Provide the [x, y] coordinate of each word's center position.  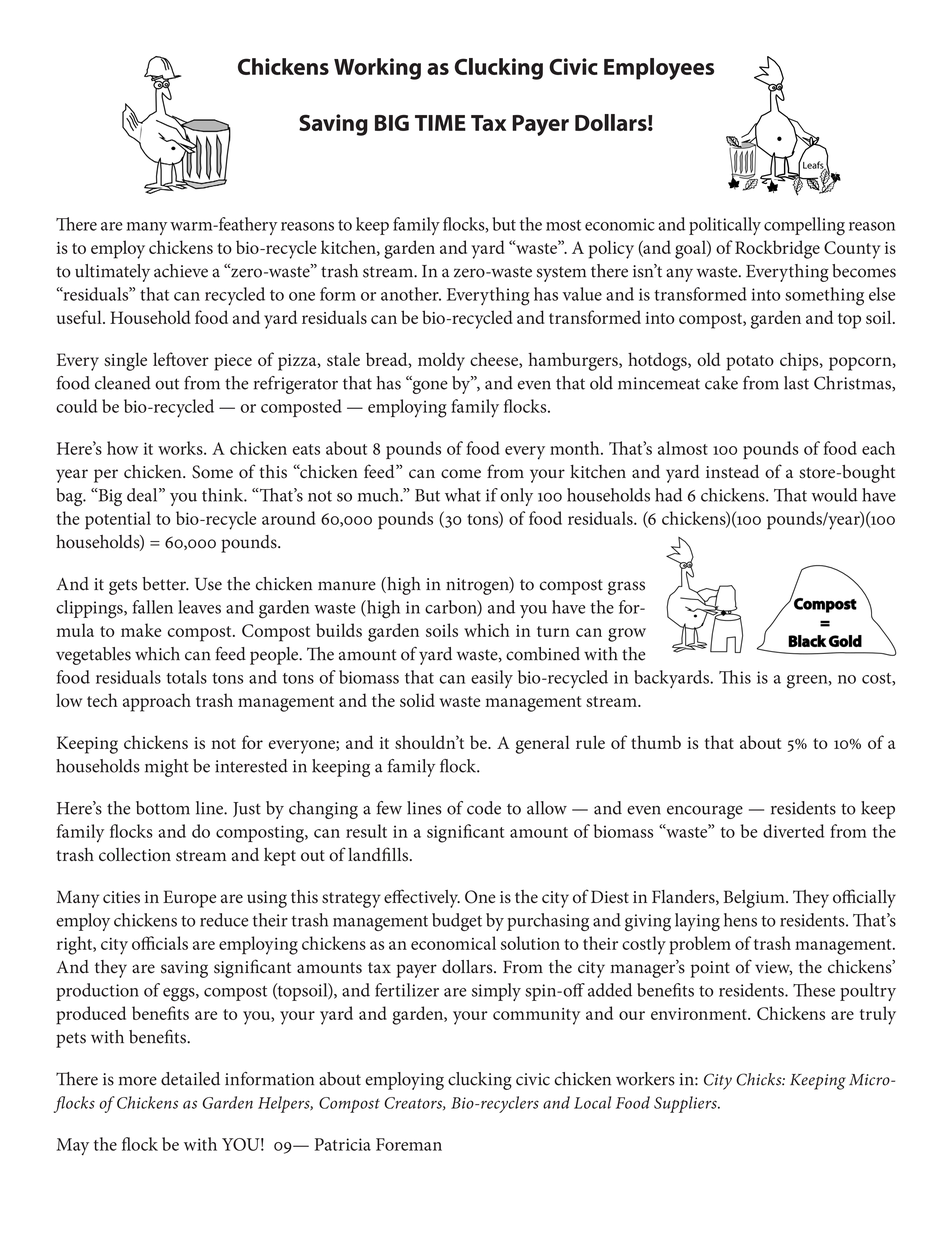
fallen [152, 607]
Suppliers [686, 1104]
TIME [440, 123]
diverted [794, 831]
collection [135, 855]
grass [626, 588]
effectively [422, 898]
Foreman [409, 1144]
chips [800, 361]
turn [553, 631]
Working [377, 69]
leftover [181, 359]
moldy [441, 361]
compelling [804, 226]
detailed [190, 1079]
